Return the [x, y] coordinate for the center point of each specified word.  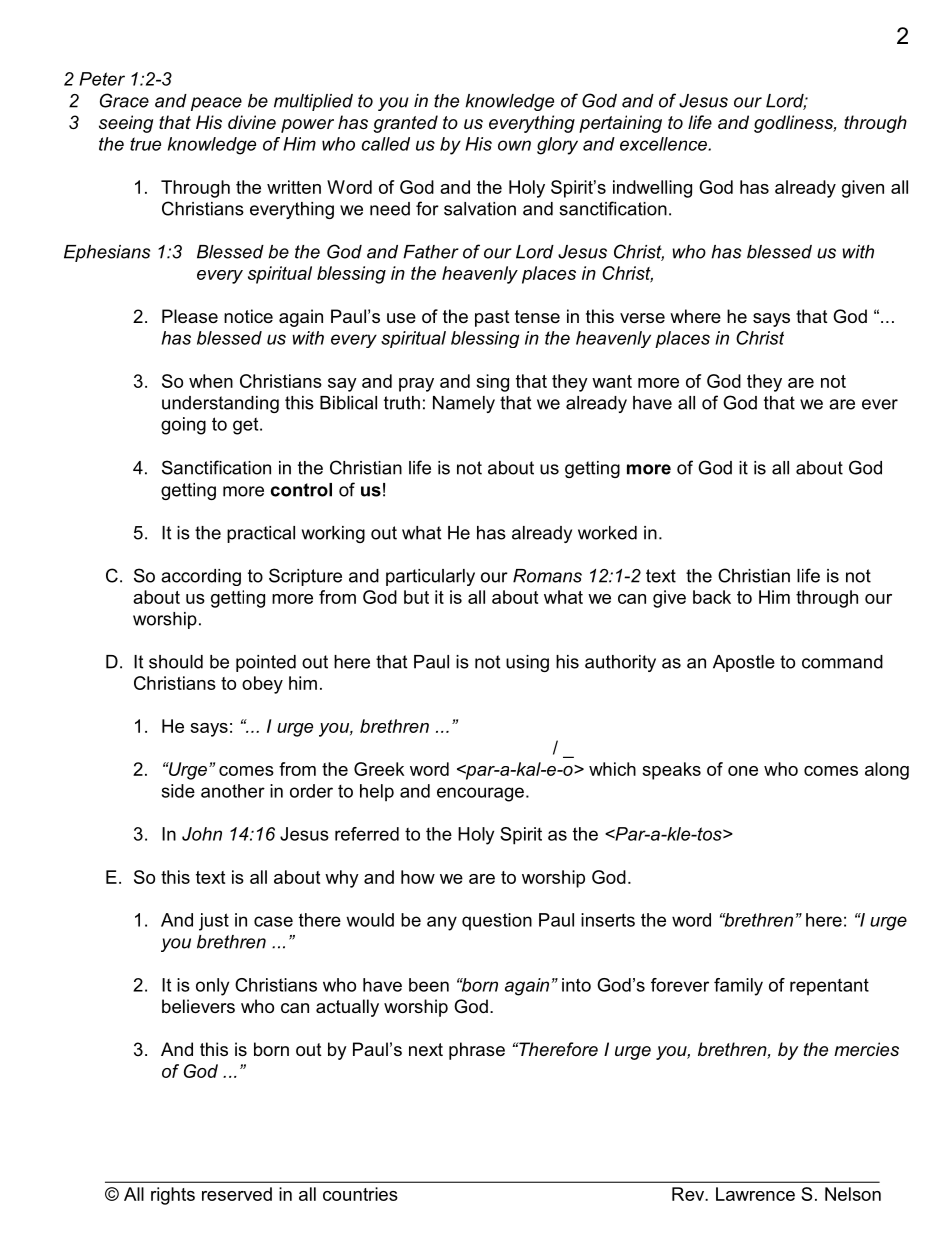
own [514, 145]
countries [360, 1194]
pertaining [620, 124]
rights [173, 1196]
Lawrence [755, 1194]
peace [216, 104]
